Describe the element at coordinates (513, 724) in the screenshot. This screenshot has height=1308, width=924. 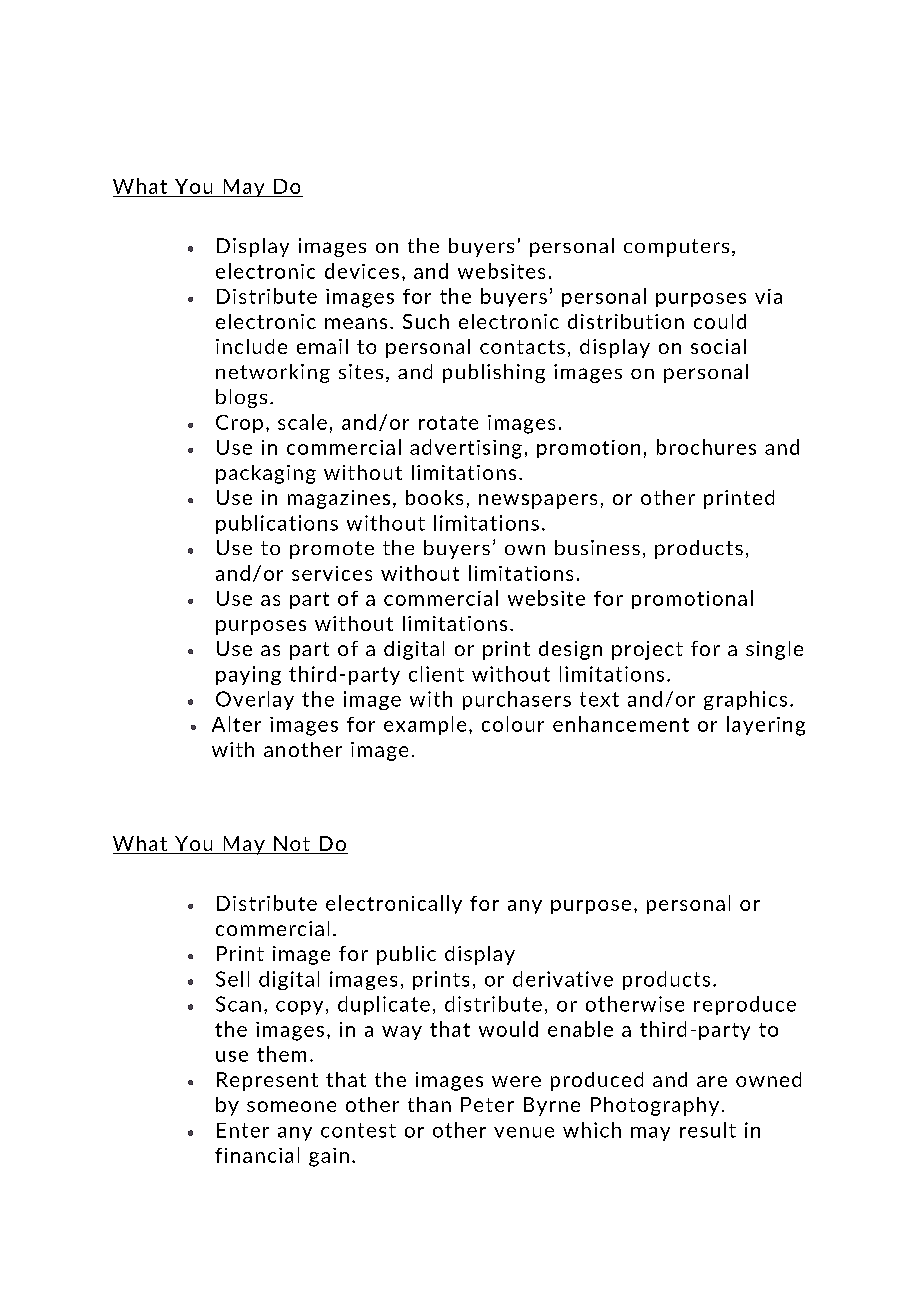
I see `colour` at that location.
